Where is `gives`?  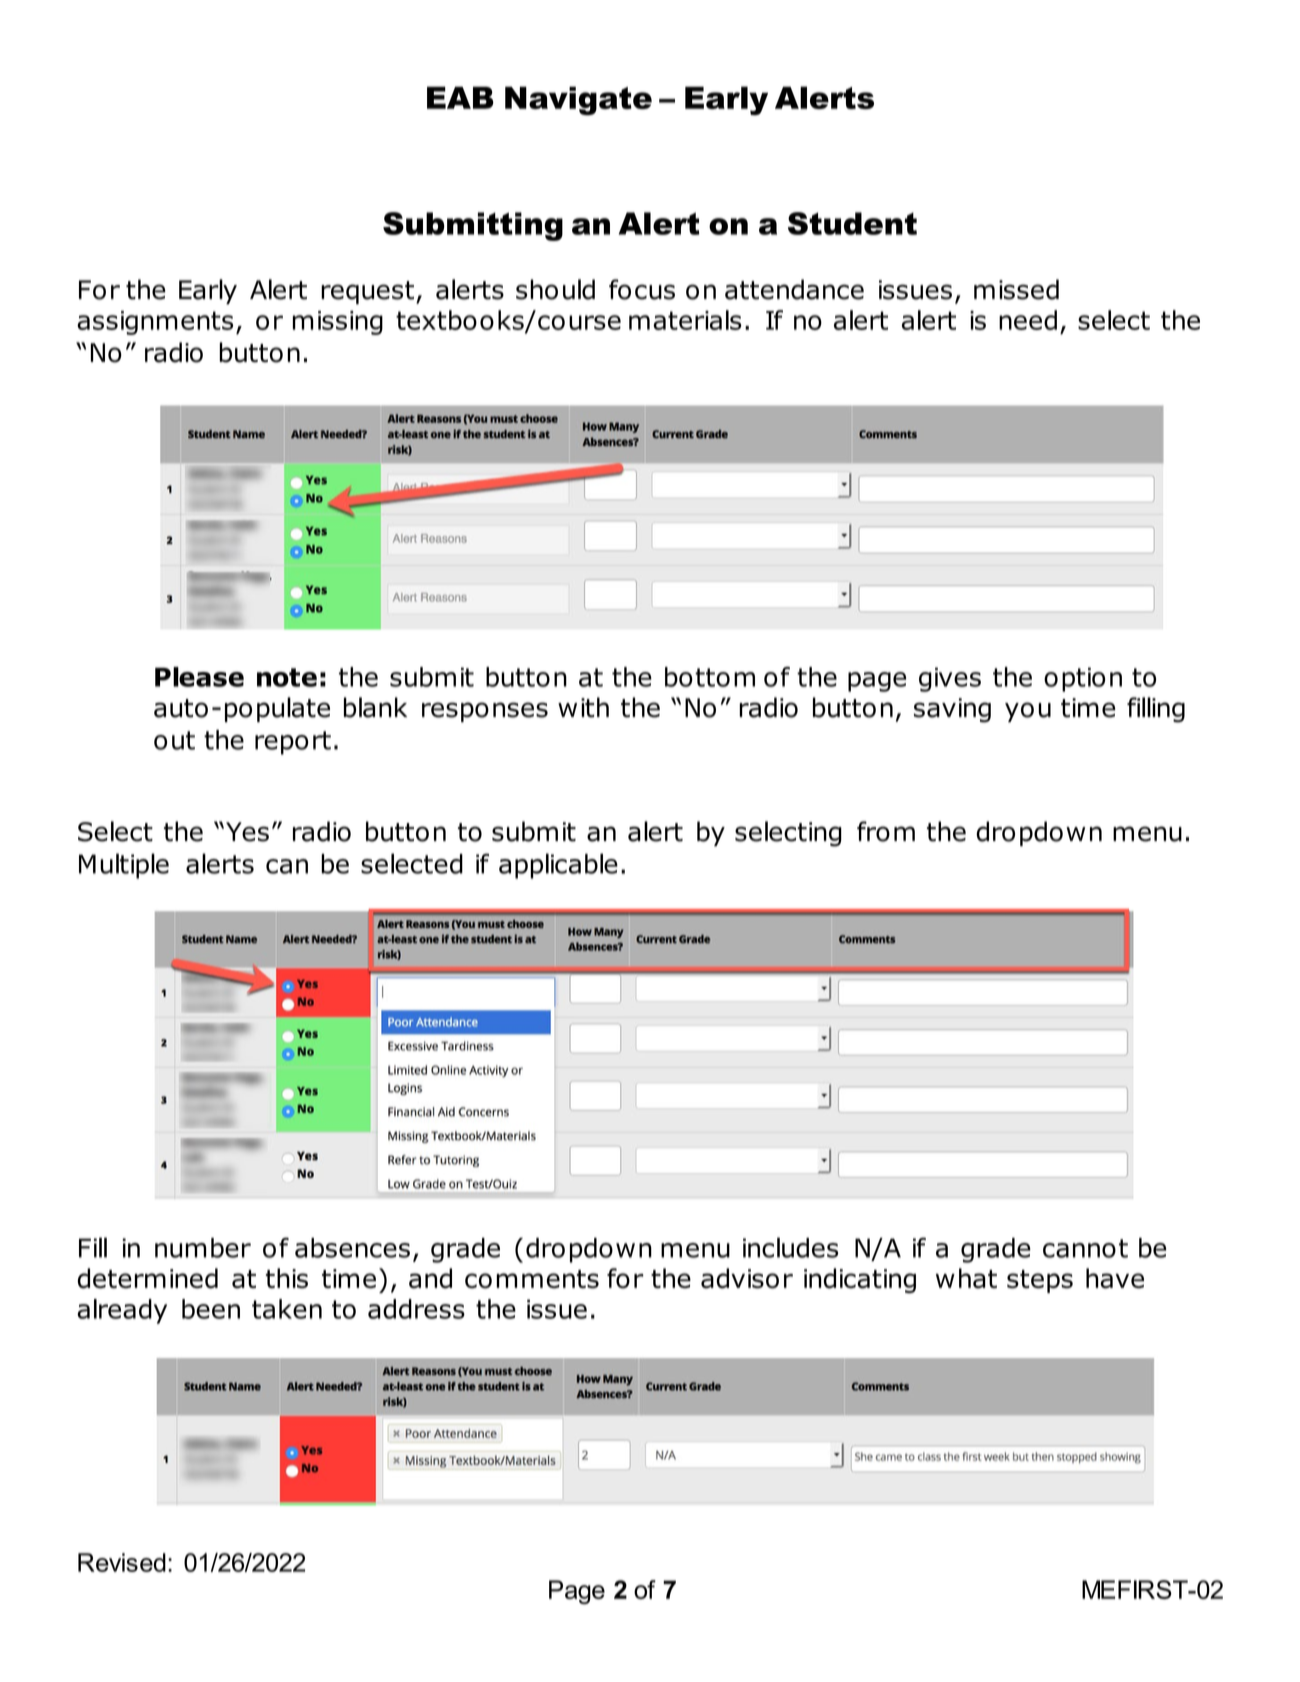
gives is located at coordinates (950, 679).
